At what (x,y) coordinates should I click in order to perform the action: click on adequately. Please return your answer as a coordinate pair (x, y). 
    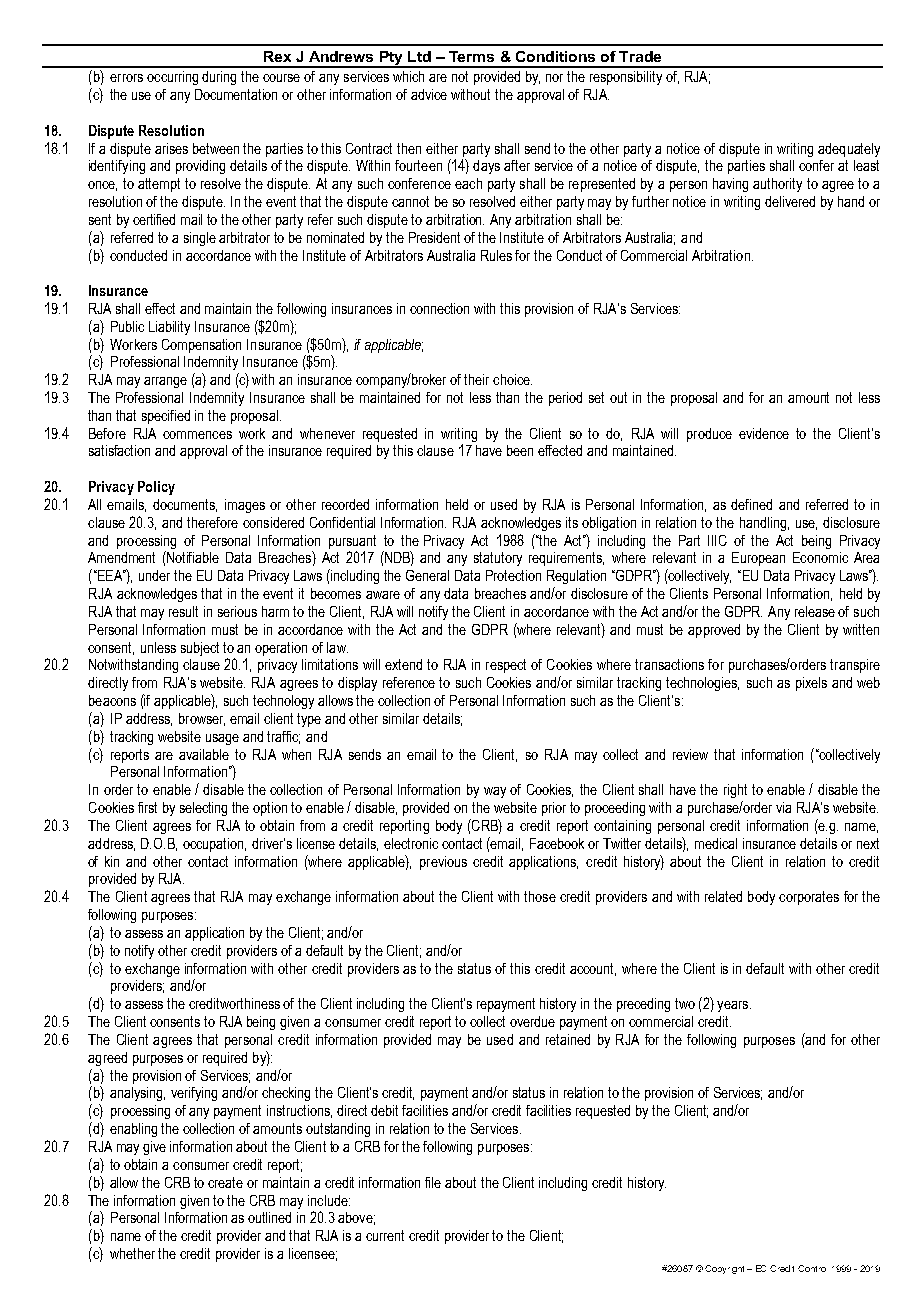
    Looking at the image, I should click on (849, 150).
